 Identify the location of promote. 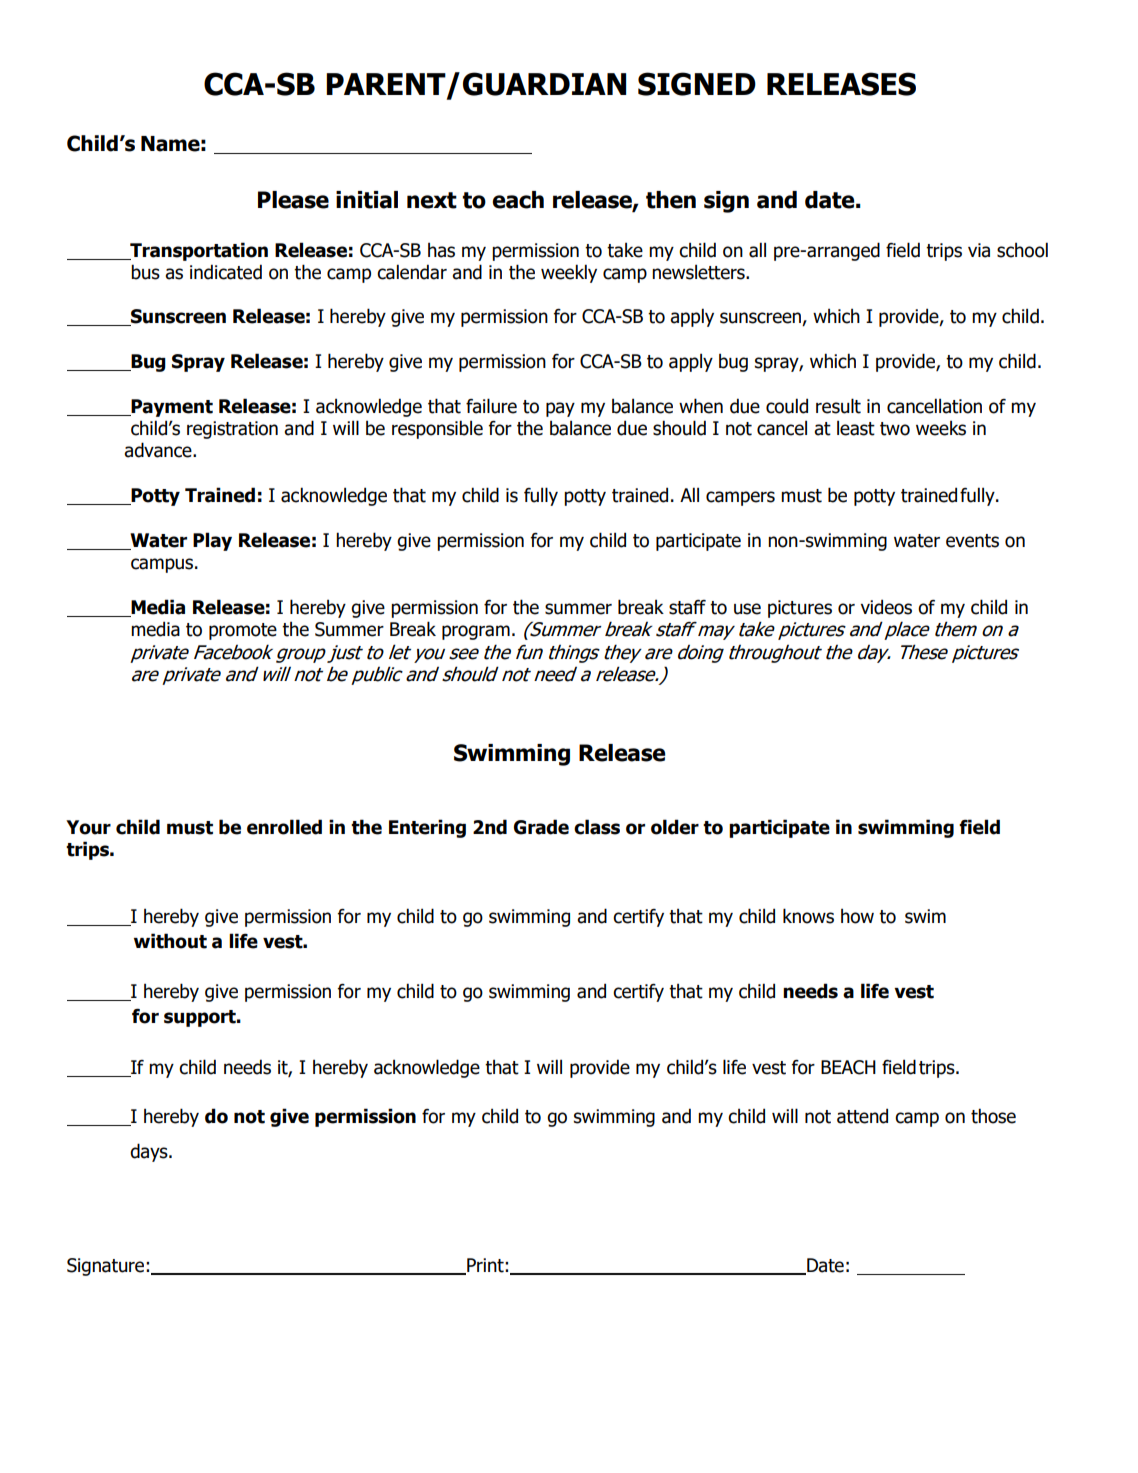
(243, 631).
